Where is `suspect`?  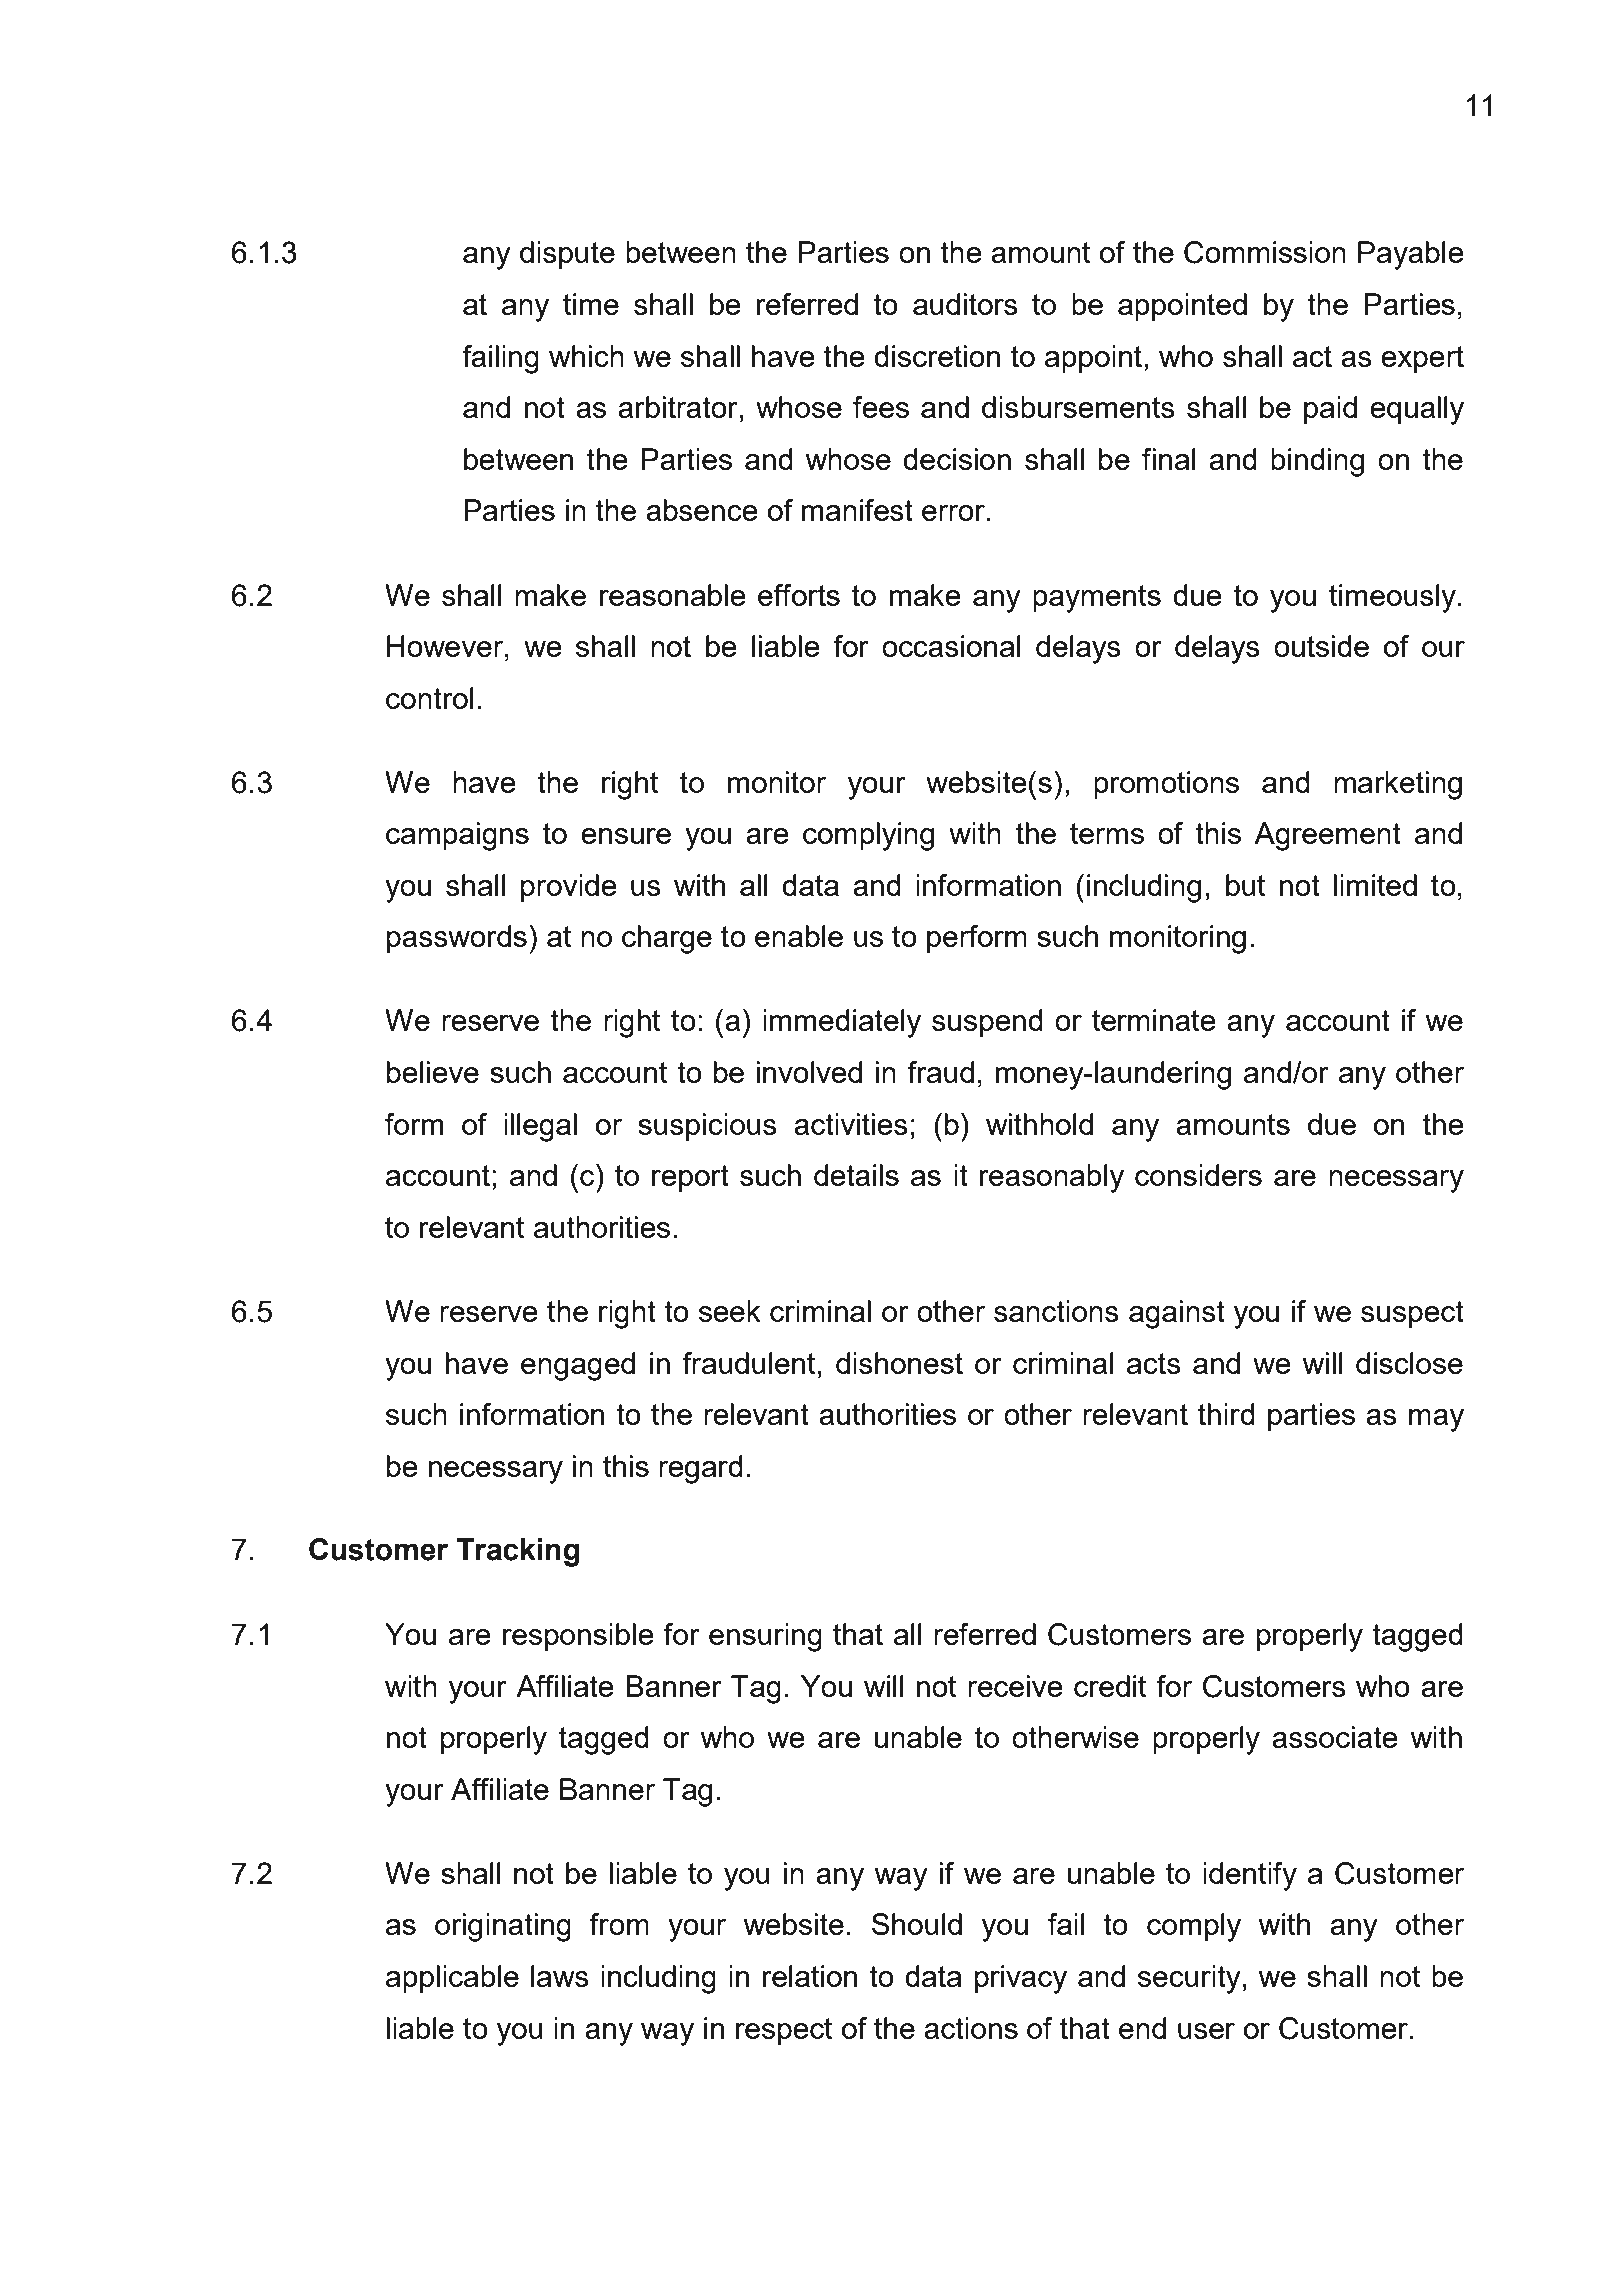 suspect is located at coordinates (1412, 1314).
